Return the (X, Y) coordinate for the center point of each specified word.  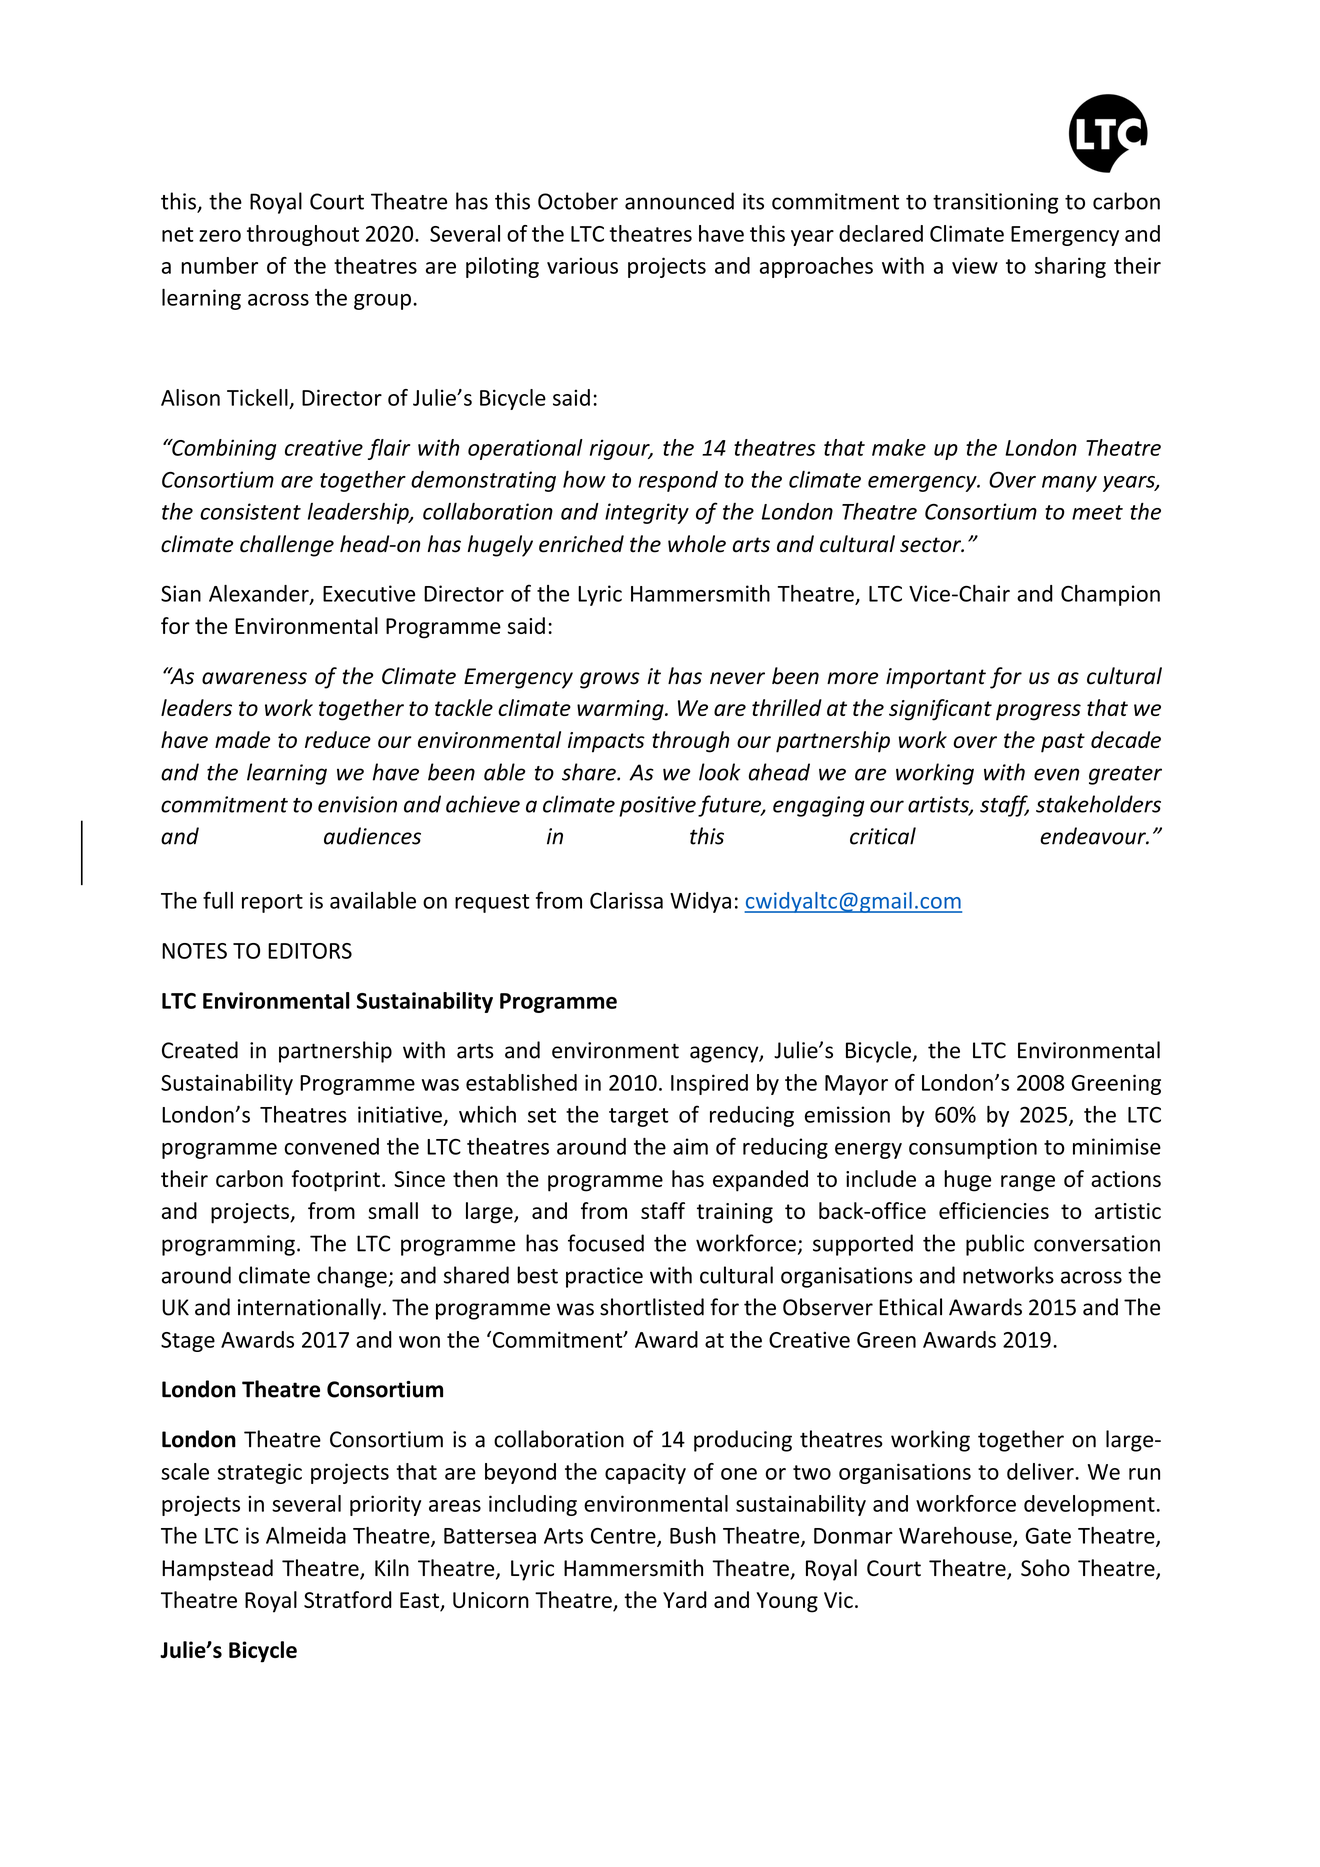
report (272, 903)
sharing (1070, 267)
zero (220, 236)
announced (679, 201)
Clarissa (626, 900)
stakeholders (1098, 804)
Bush (693, 1535)
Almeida (306, 1535)
